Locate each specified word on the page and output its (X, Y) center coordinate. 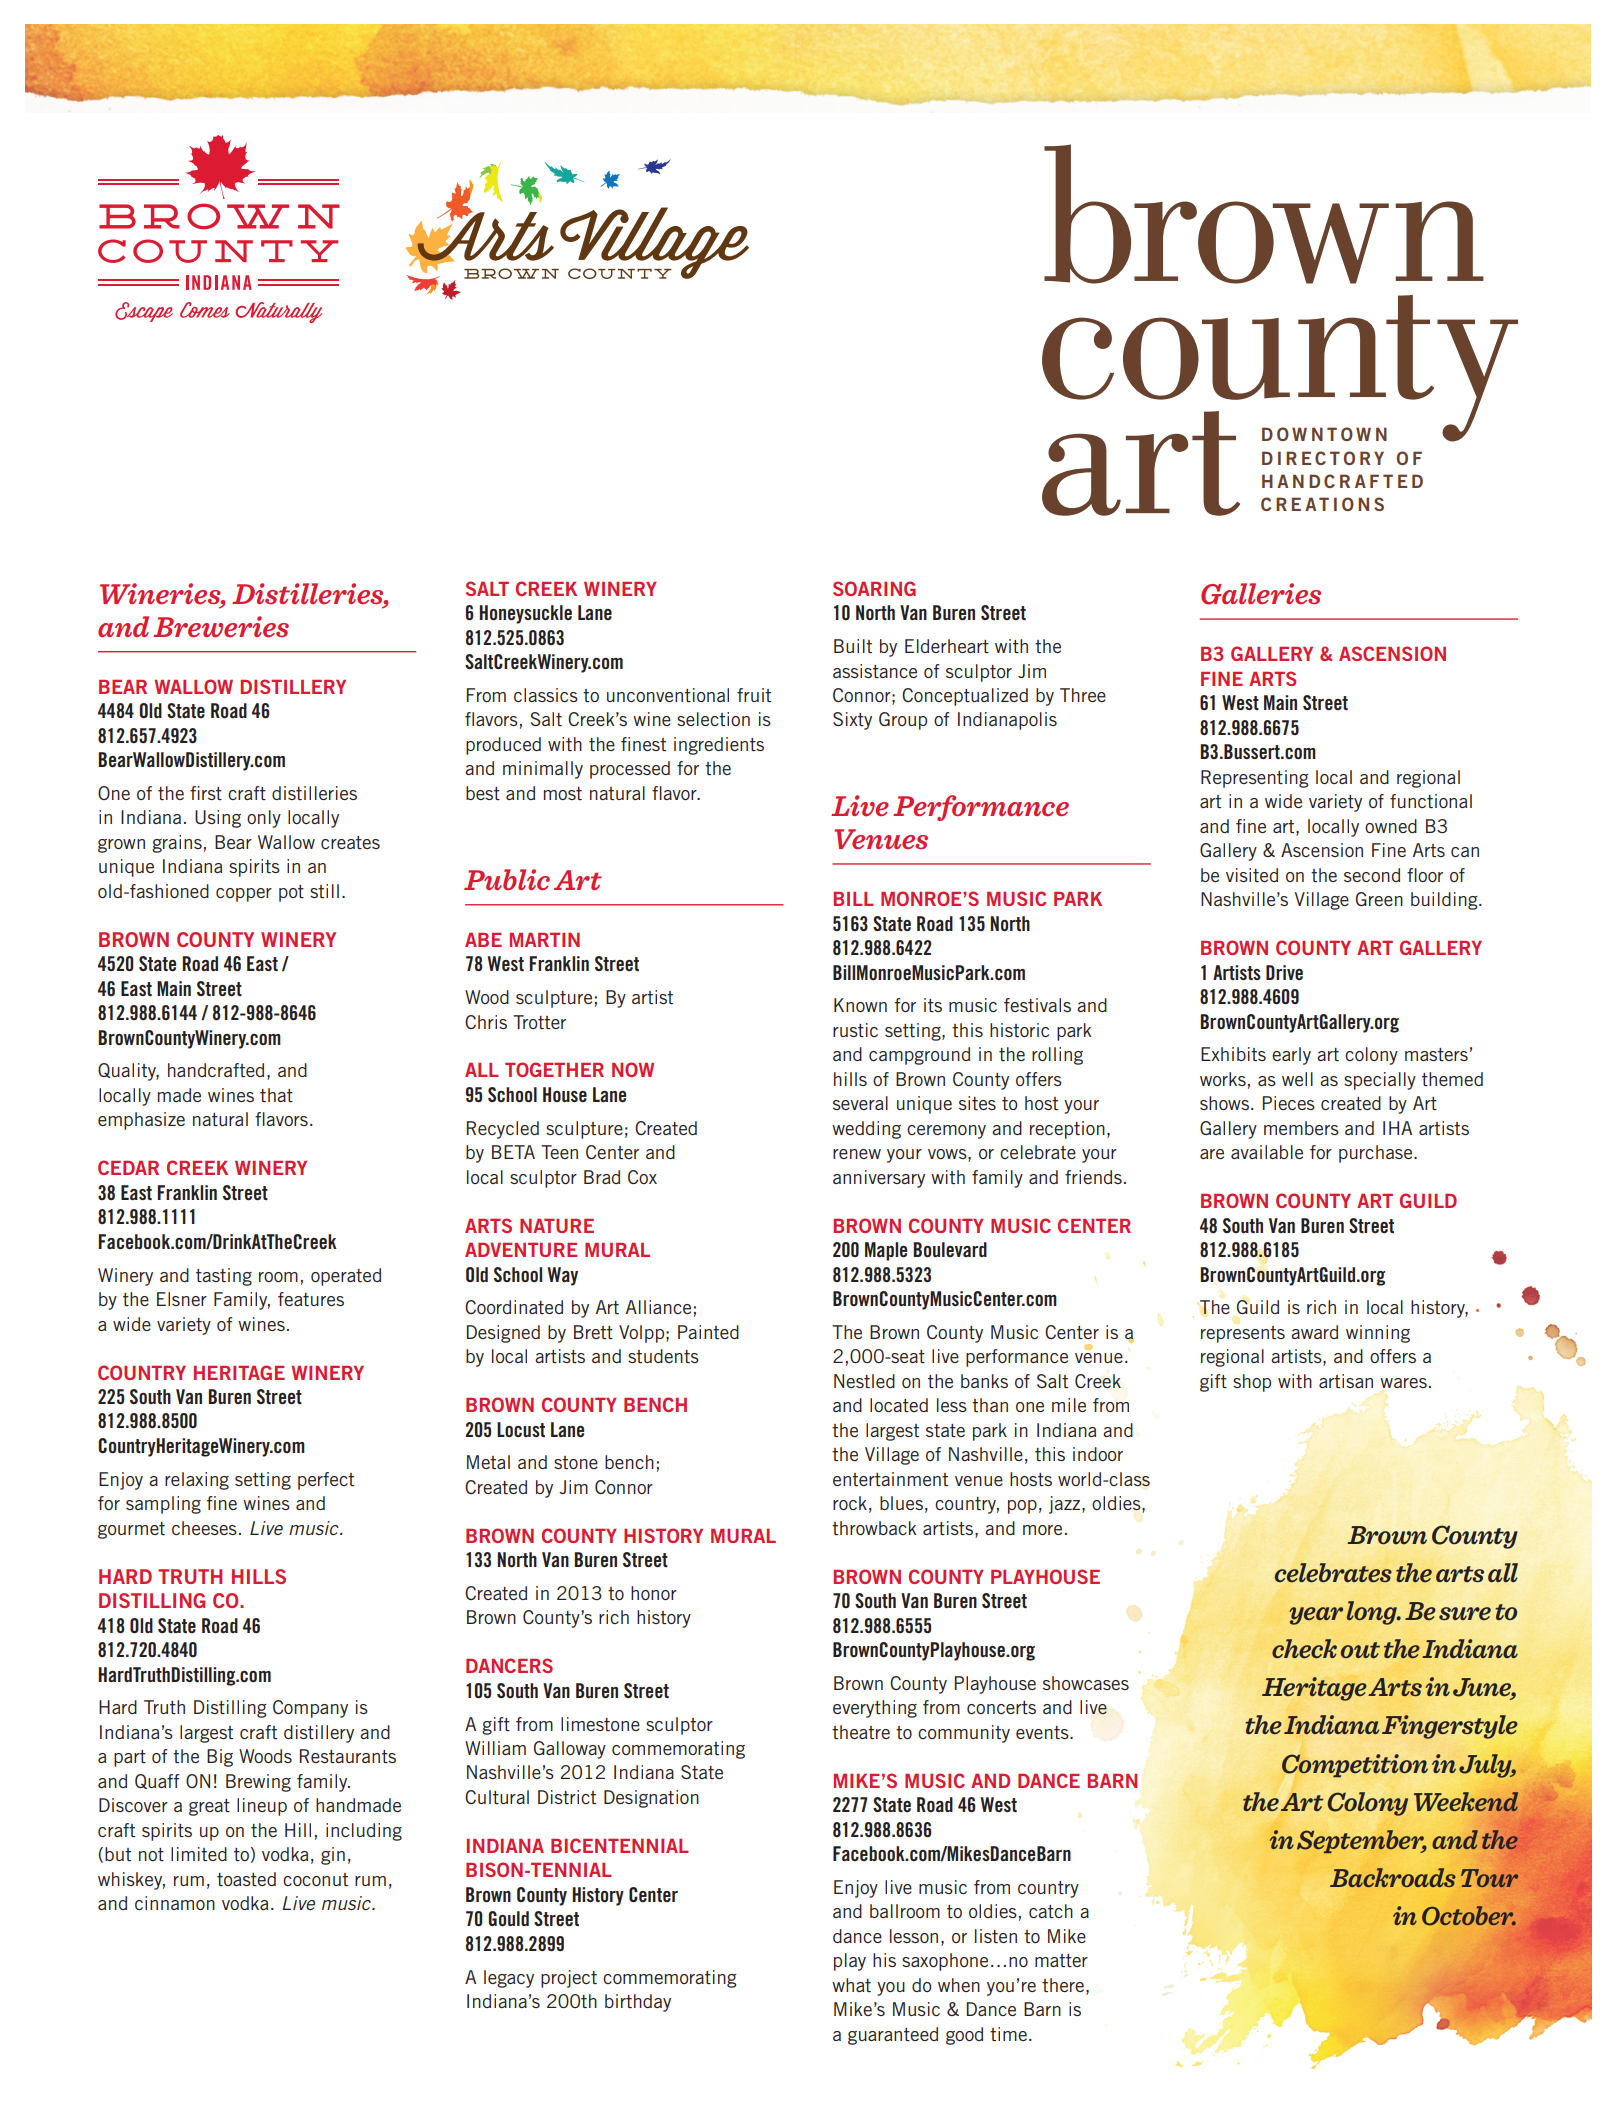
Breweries (221, 627)
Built (853, 646)
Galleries (1261, 594)
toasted (246, 1879)
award (1314, 1332)
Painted (708, 1332)
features (311, 1299)
